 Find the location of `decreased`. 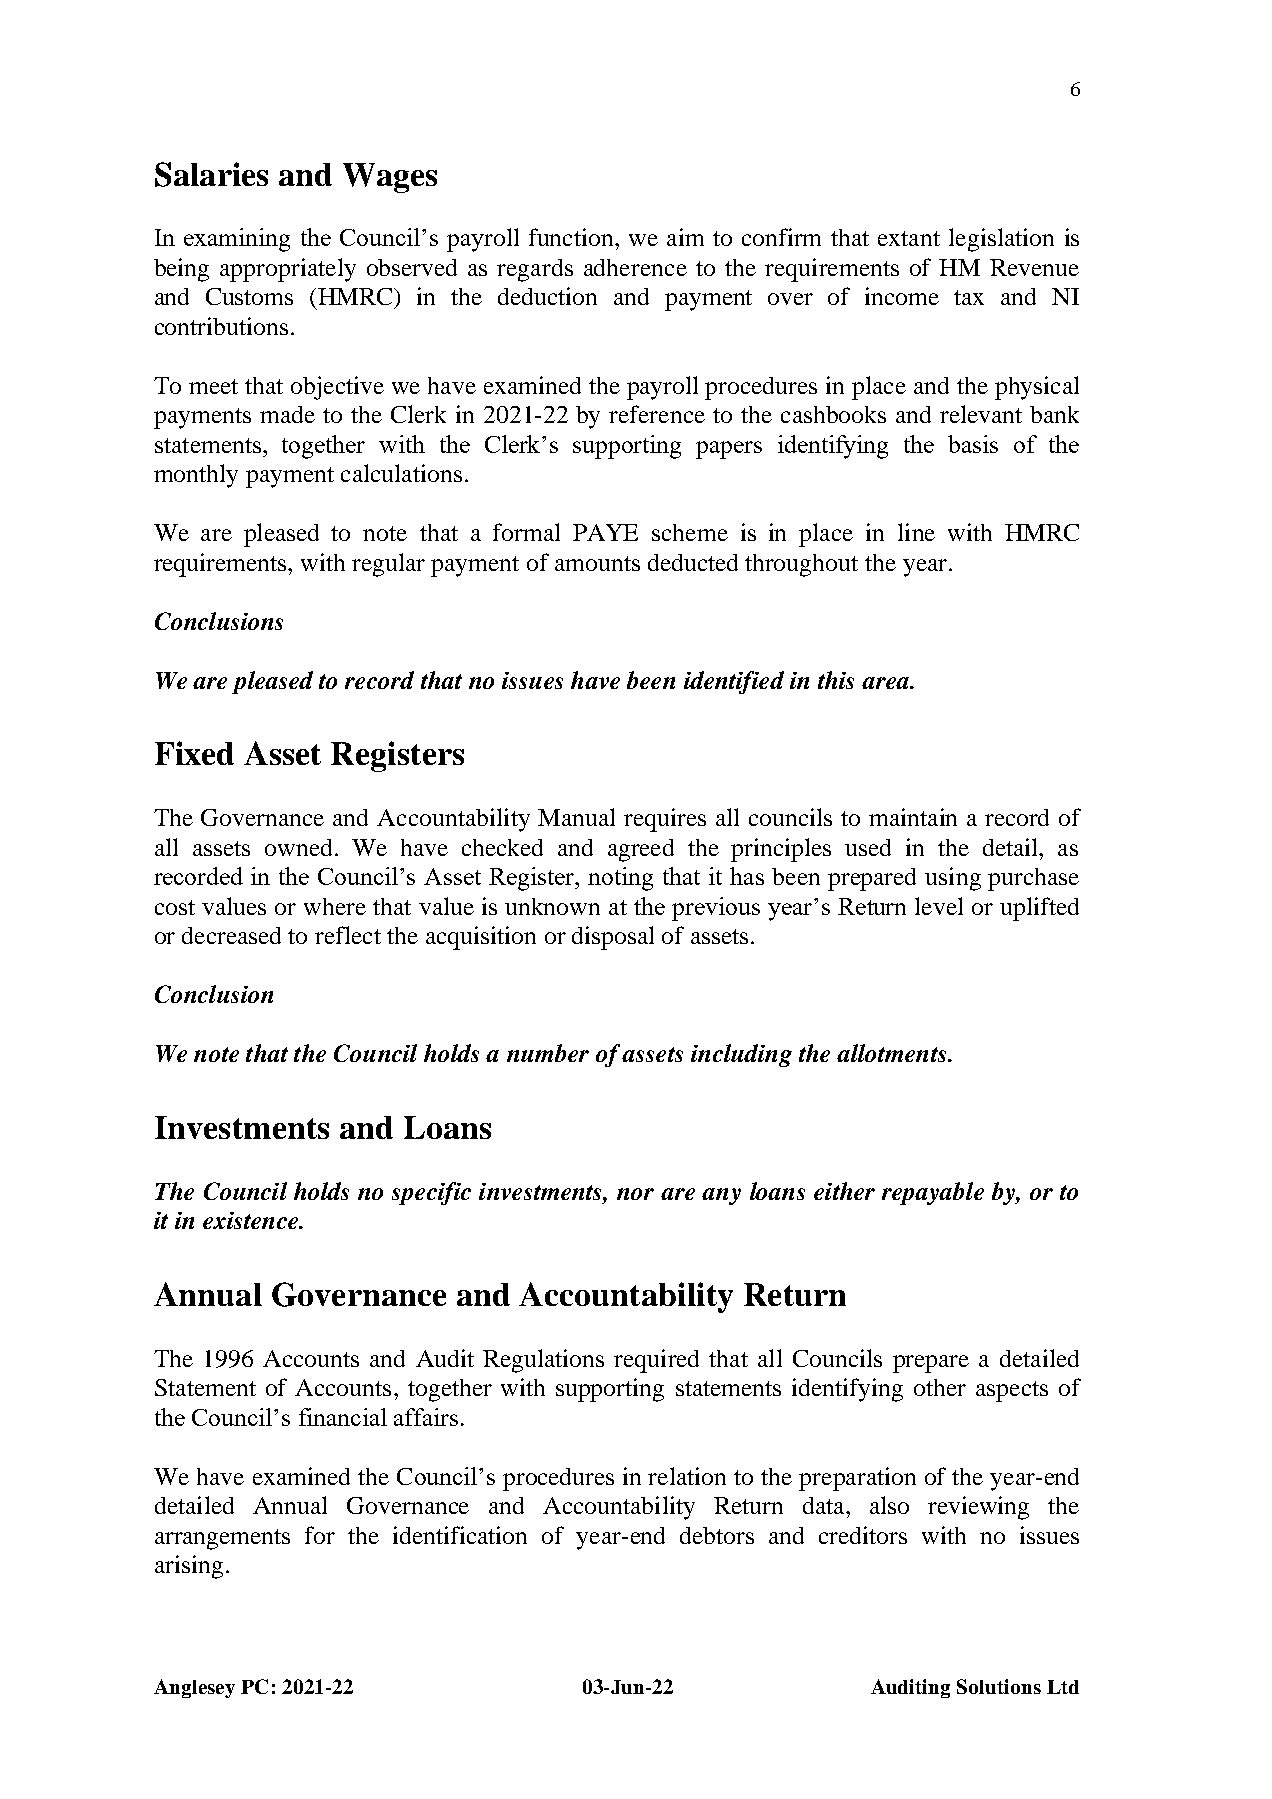

decreased is located at coordinates (231, 935).
